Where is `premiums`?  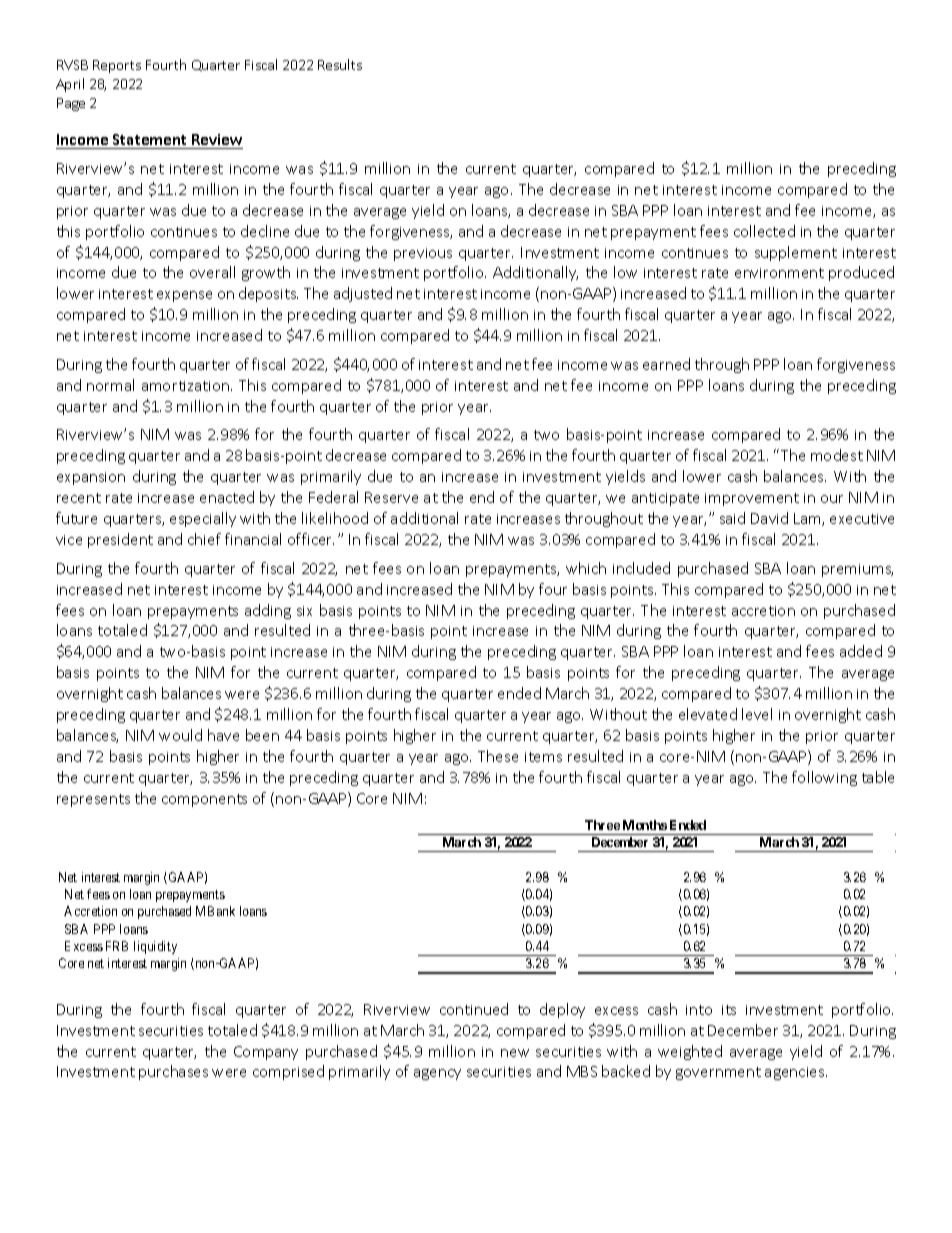 premiums is located at coordinates (857, 570).
